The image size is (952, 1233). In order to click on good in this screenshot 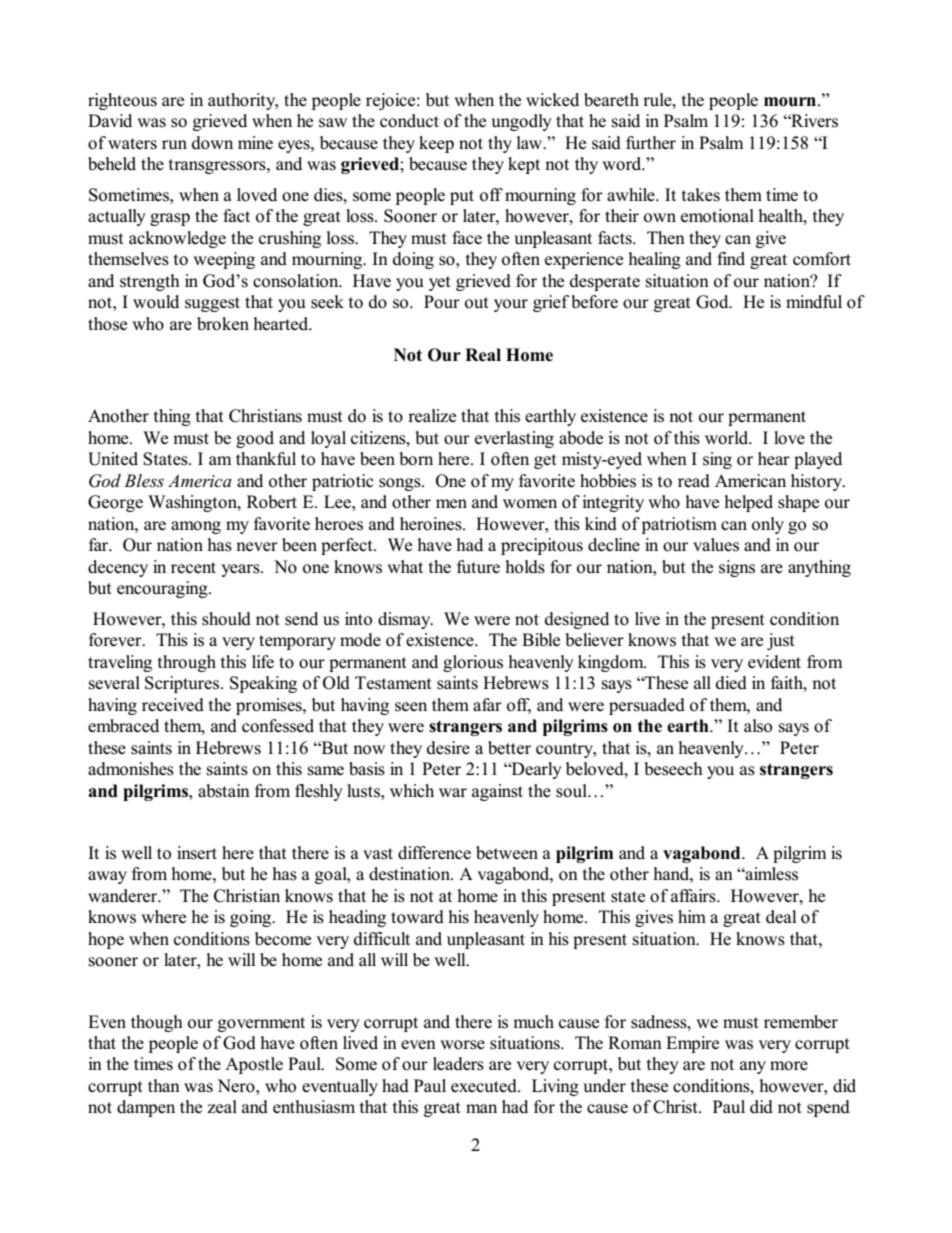, I will do `click(255, 439)`.
